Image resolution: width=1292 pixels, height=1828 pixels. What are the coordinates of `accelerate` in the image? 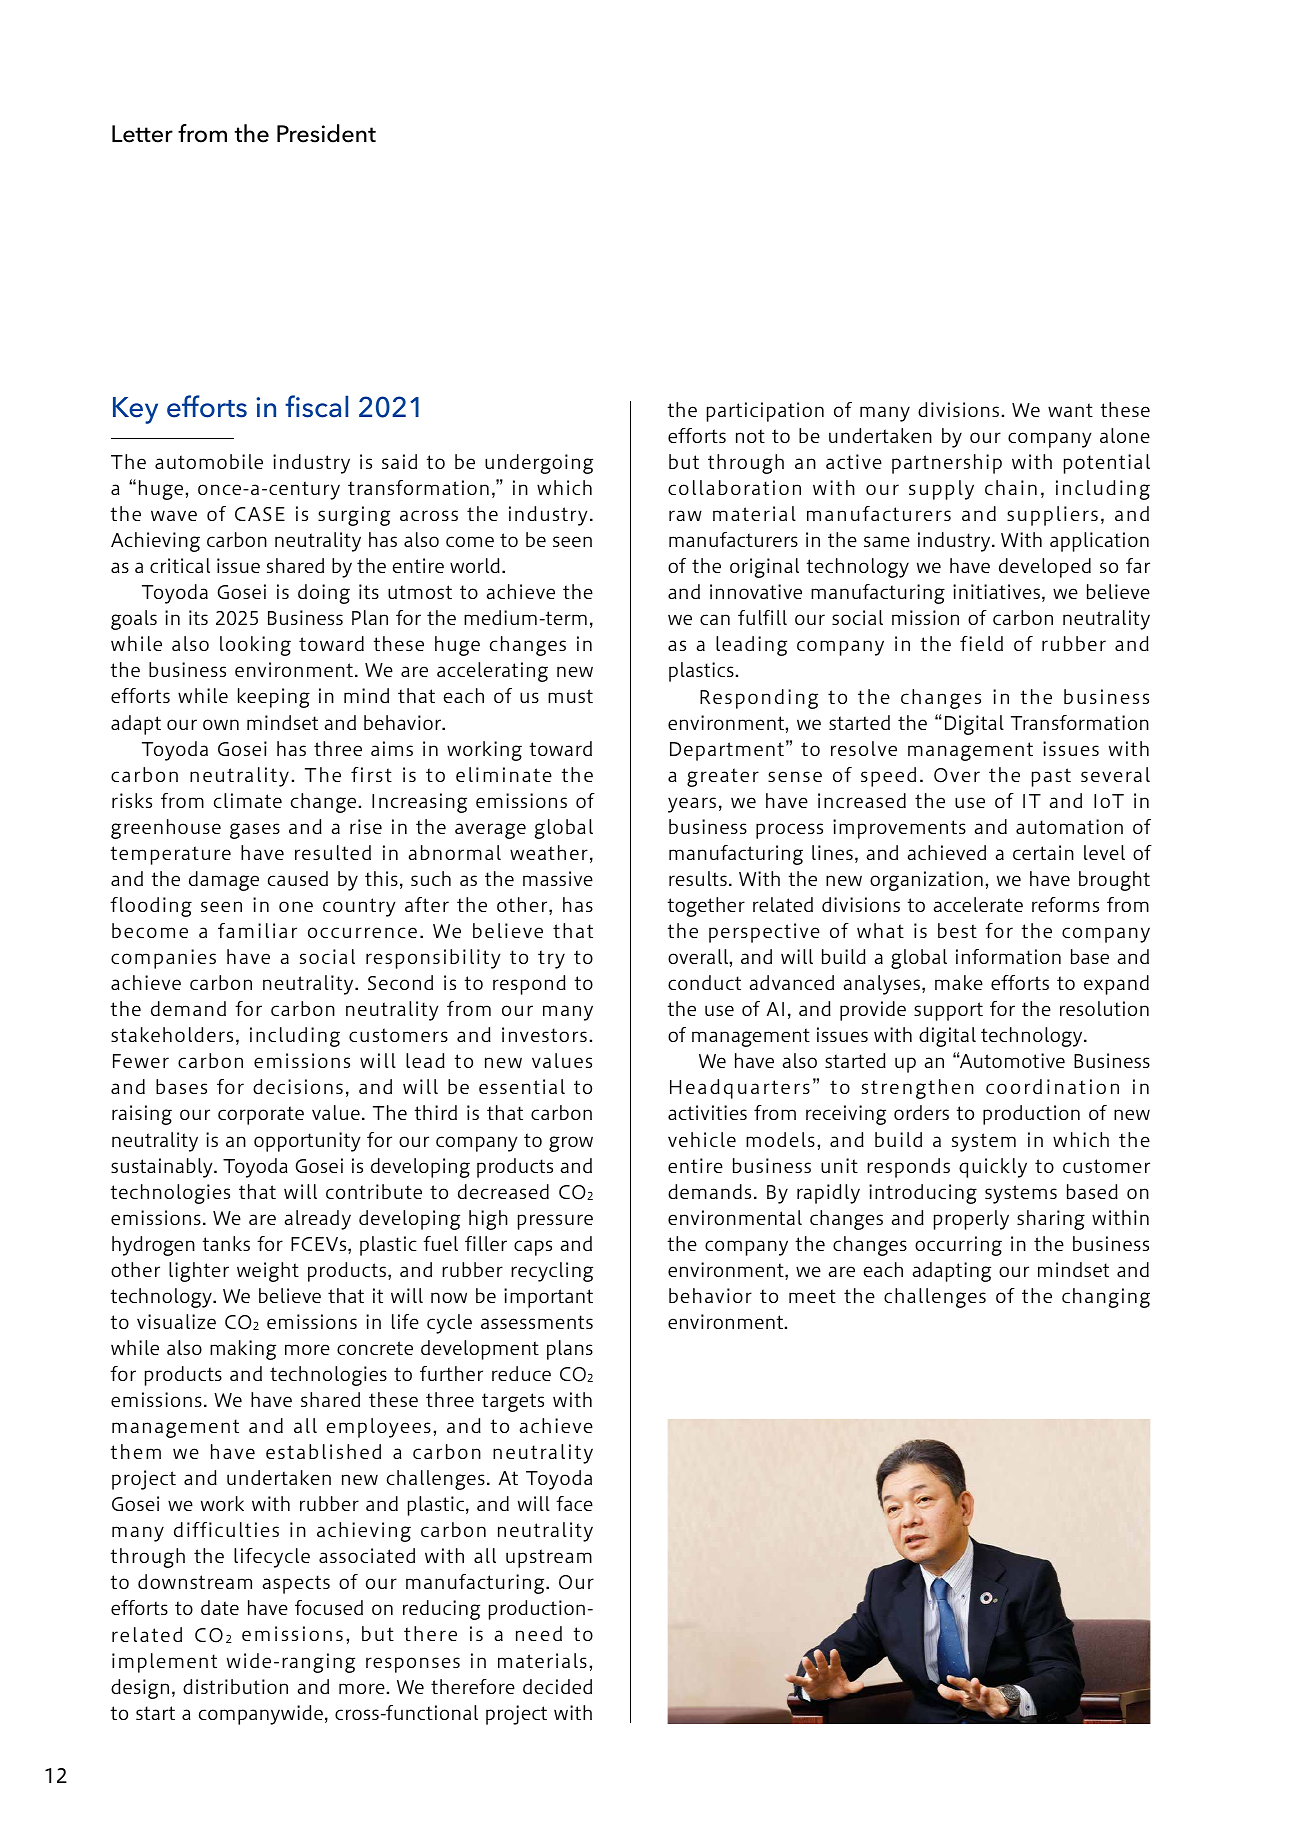 It's located at (978, 904).
